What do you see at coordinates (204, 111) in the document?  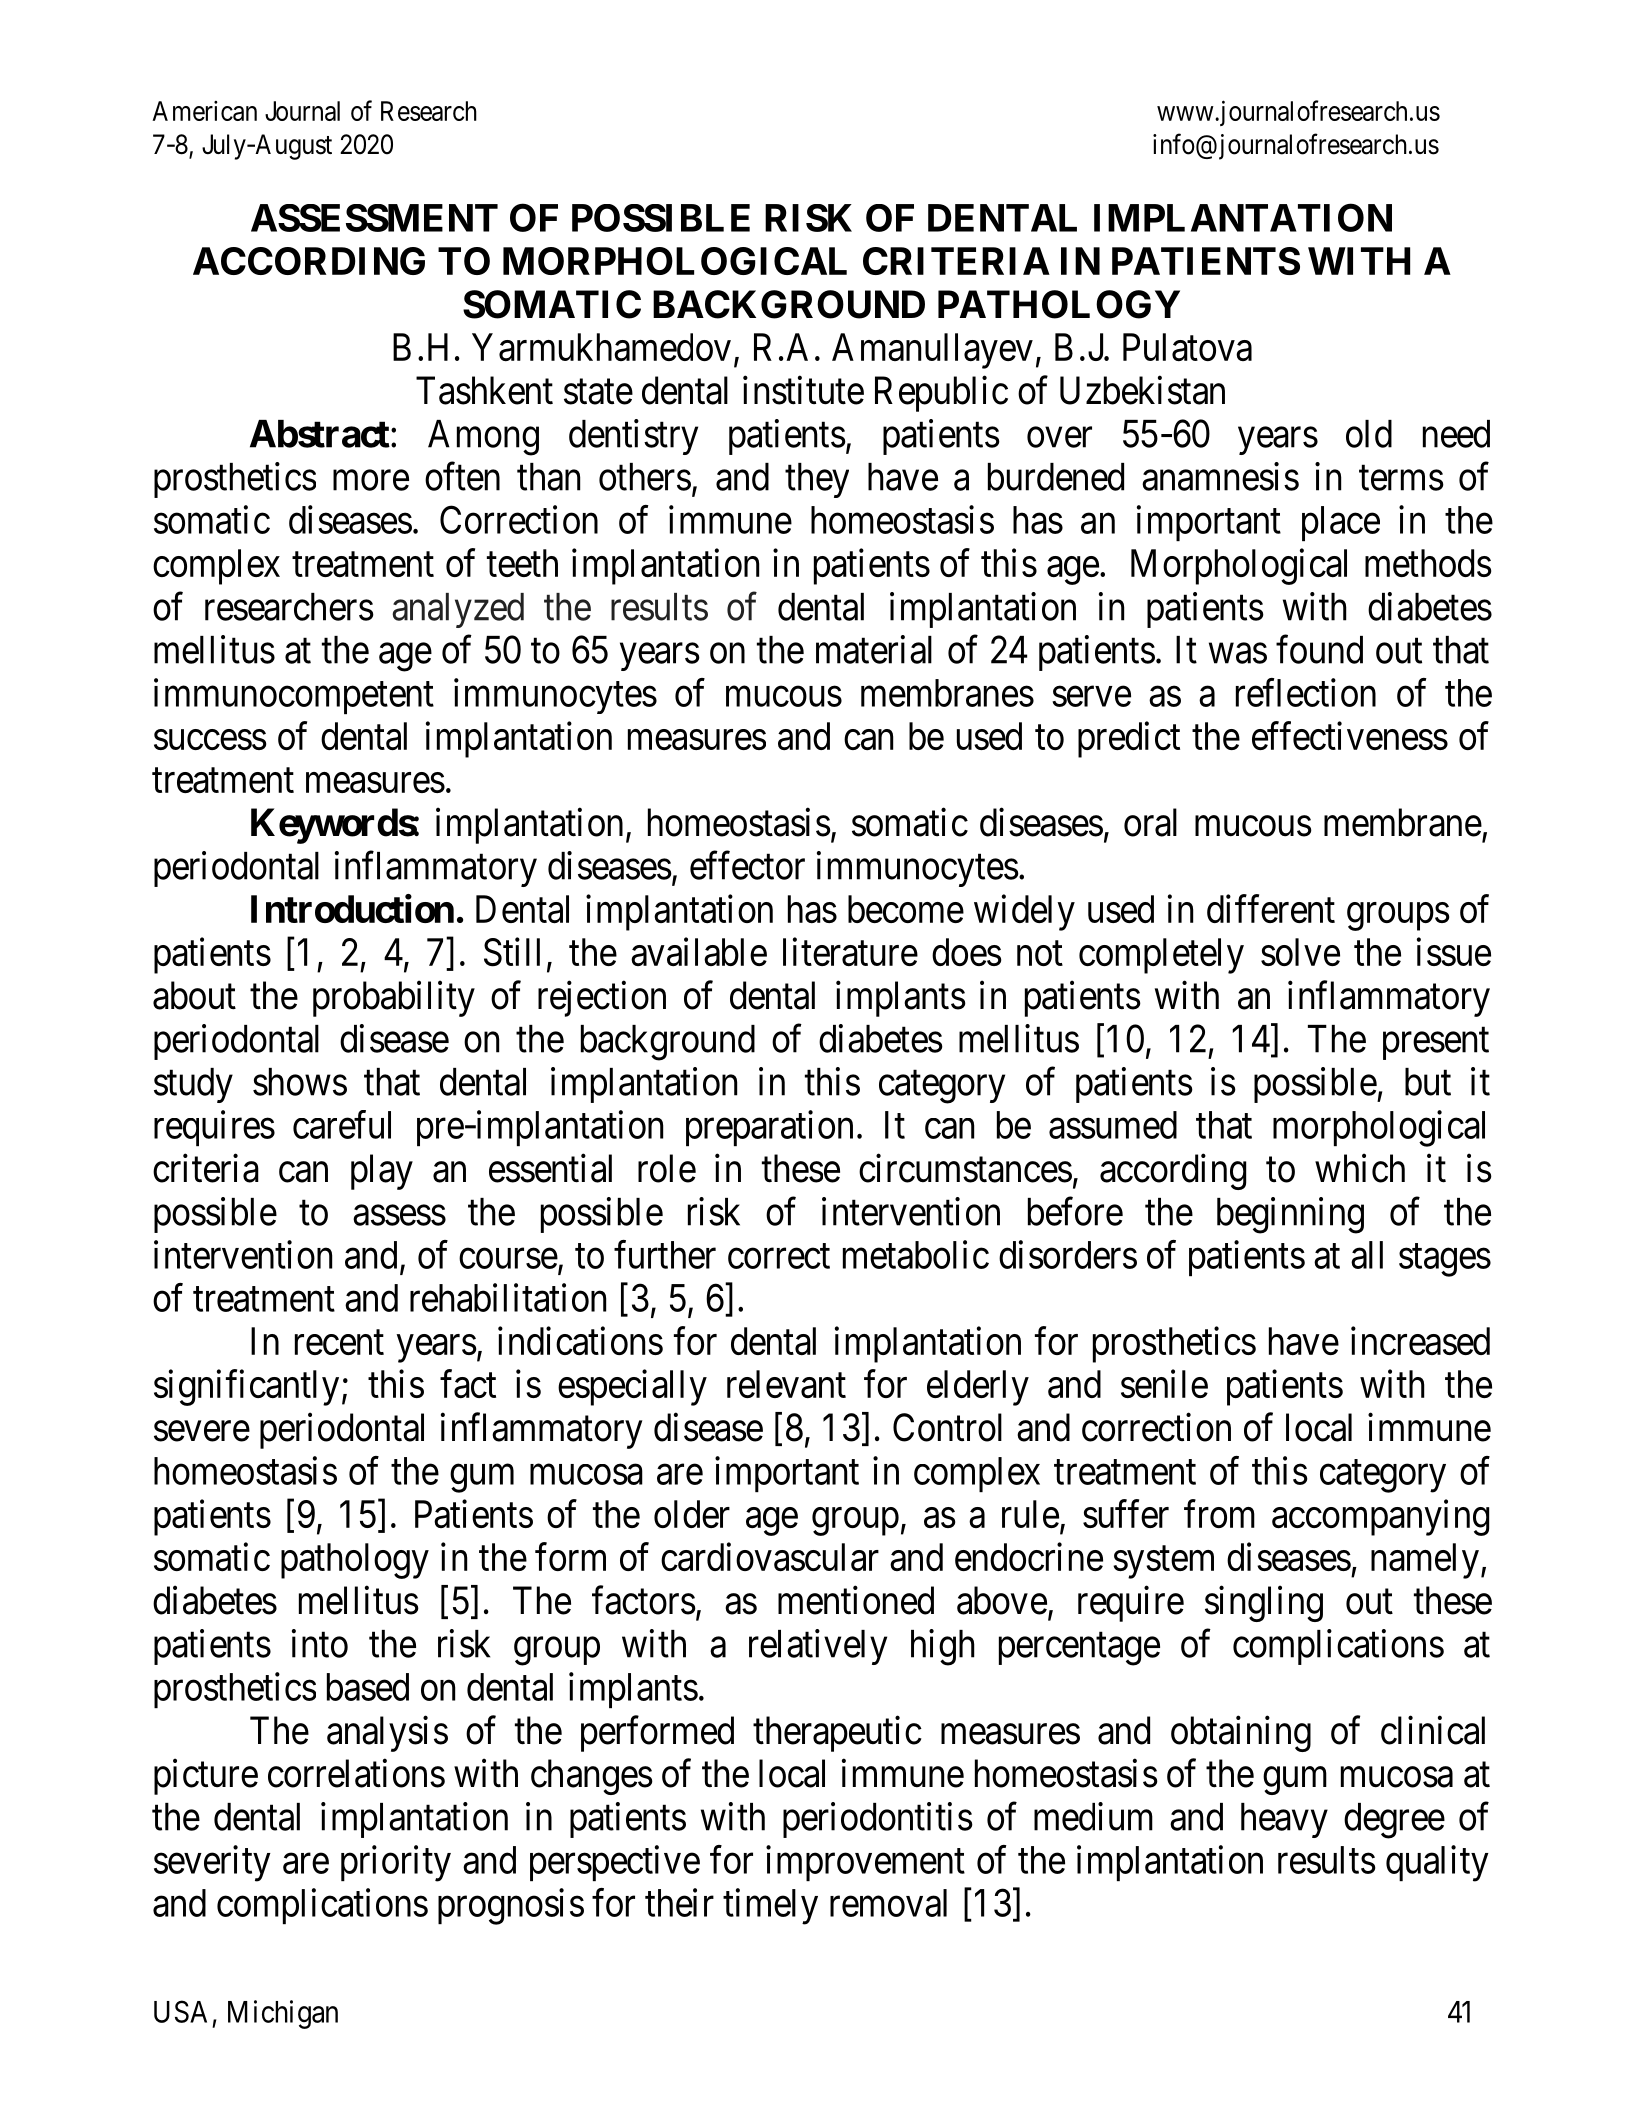 I see `American` at bounding box center [204, 111].
